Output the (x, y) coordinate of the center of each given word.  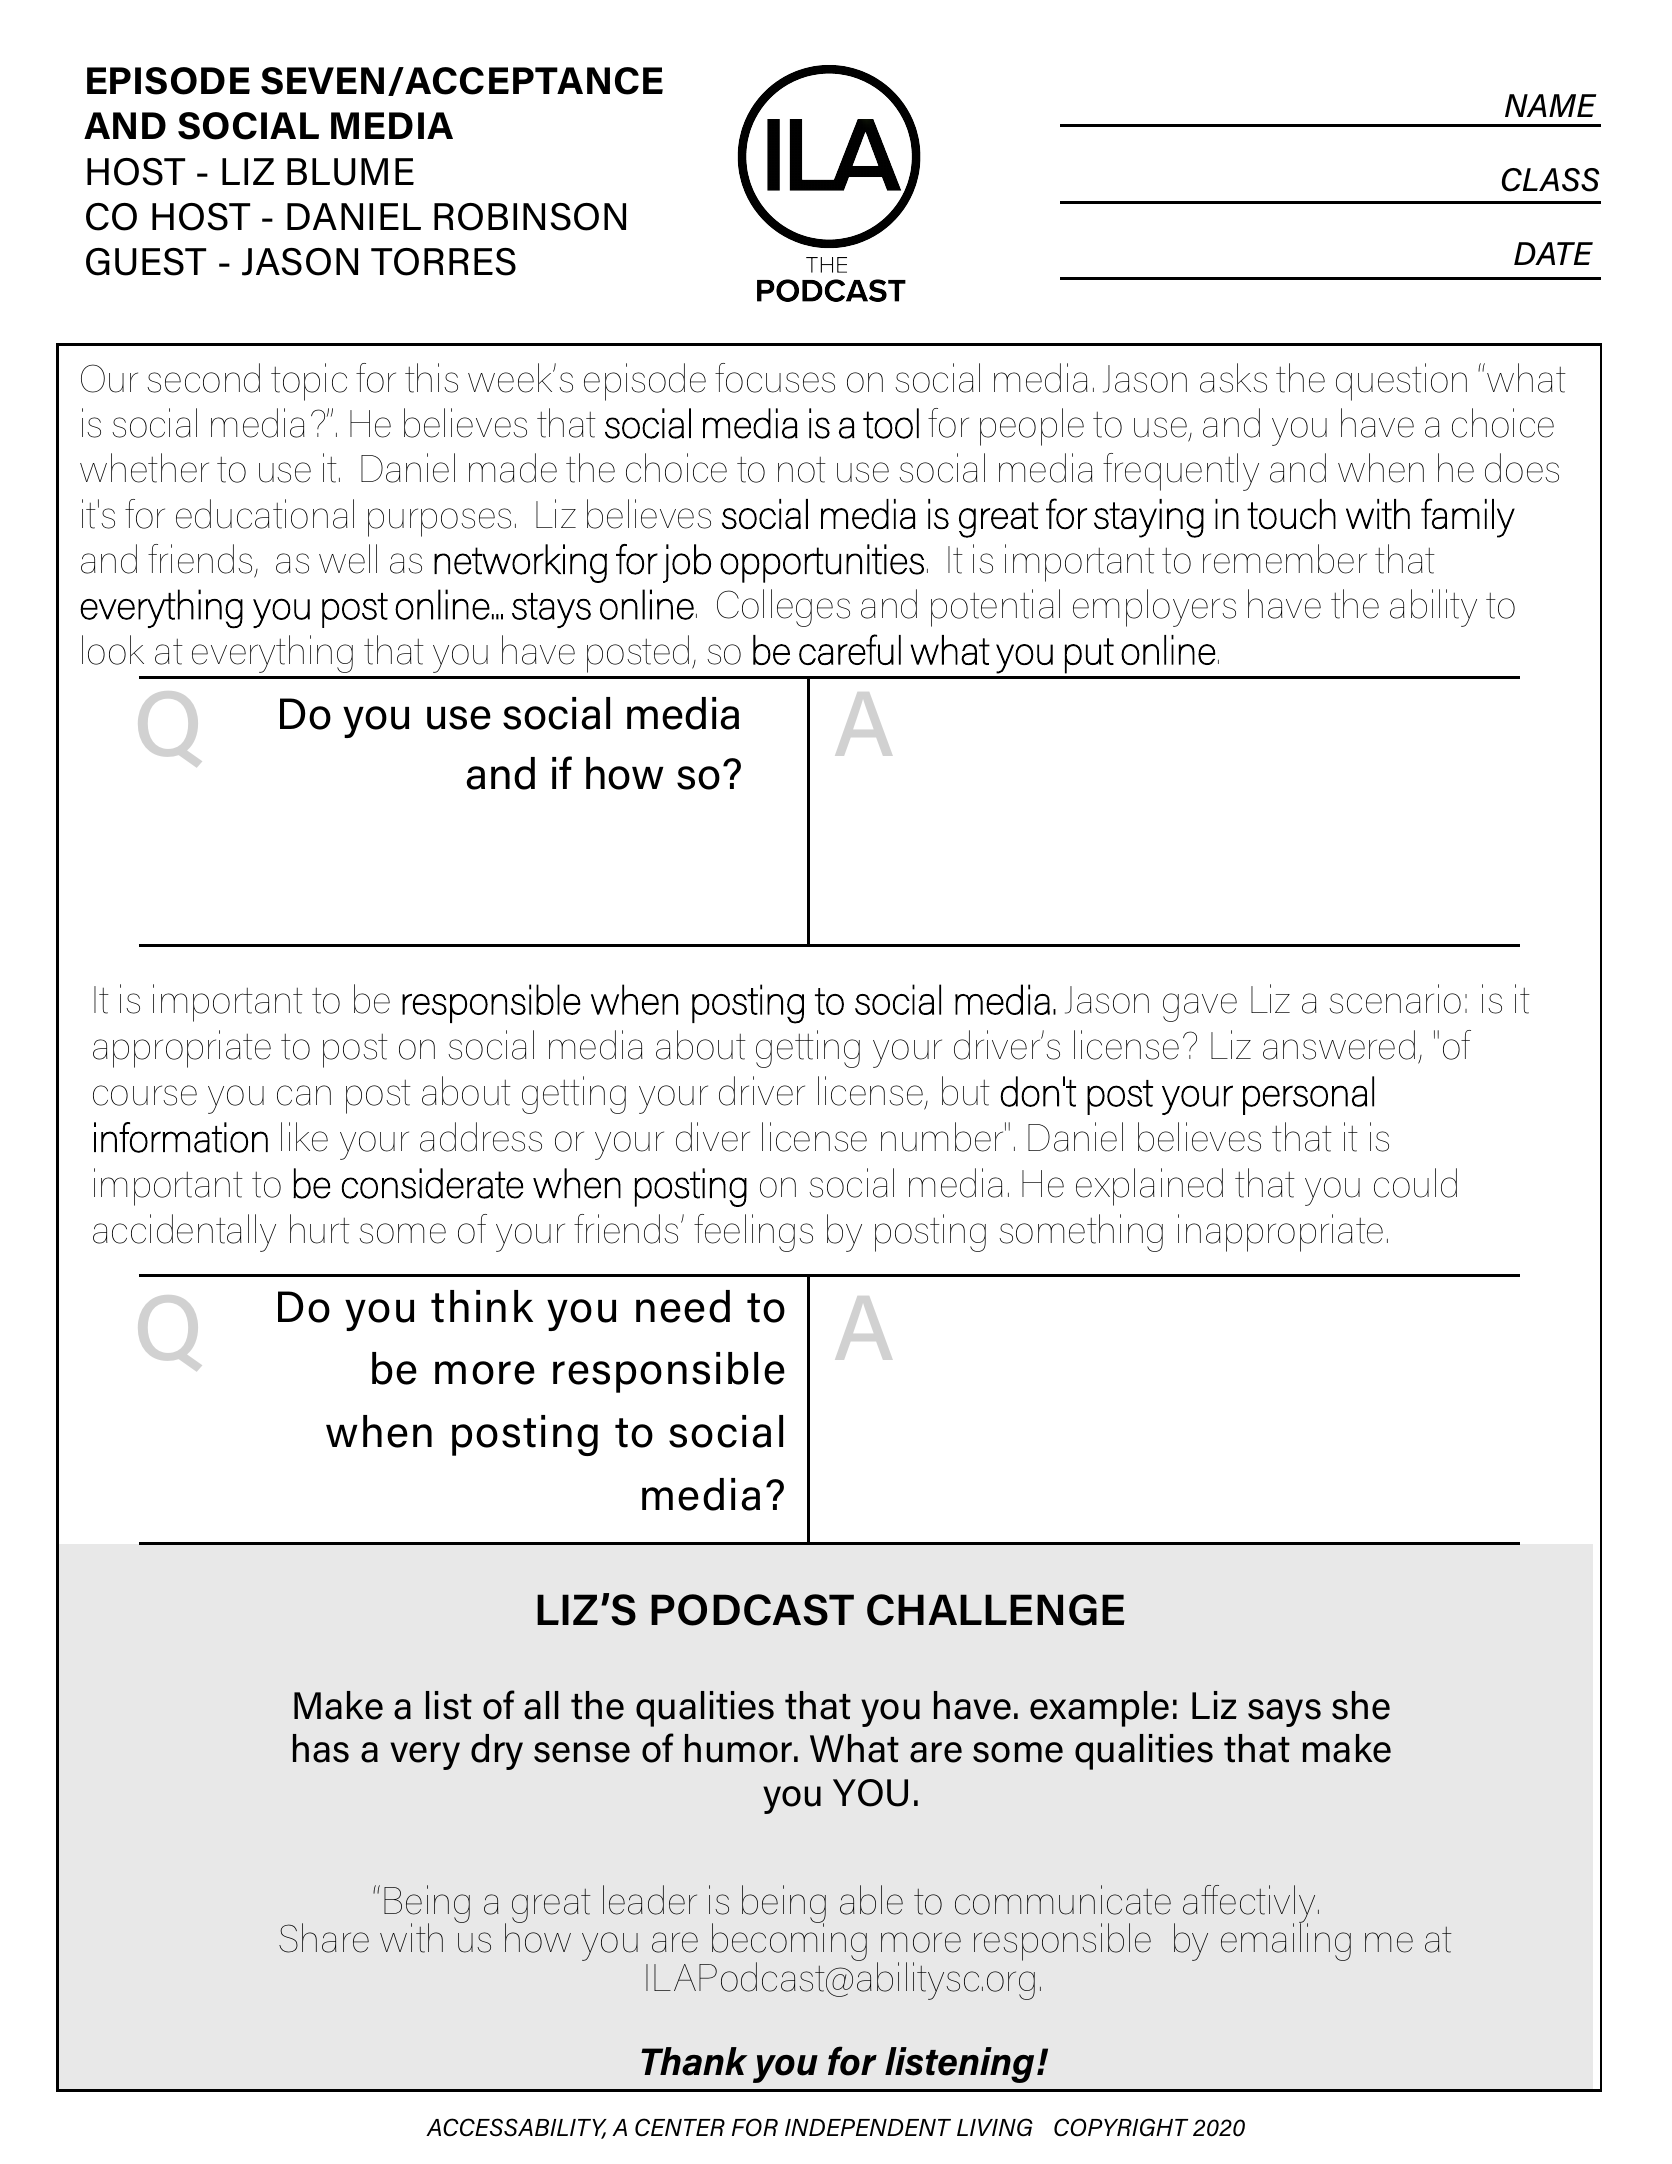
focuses (775, 378)
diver (713, 1137)
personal (1308, 1095)
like (304, 1137)
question (1401, 382)
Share (324, 1938)
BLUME (350, 172)
